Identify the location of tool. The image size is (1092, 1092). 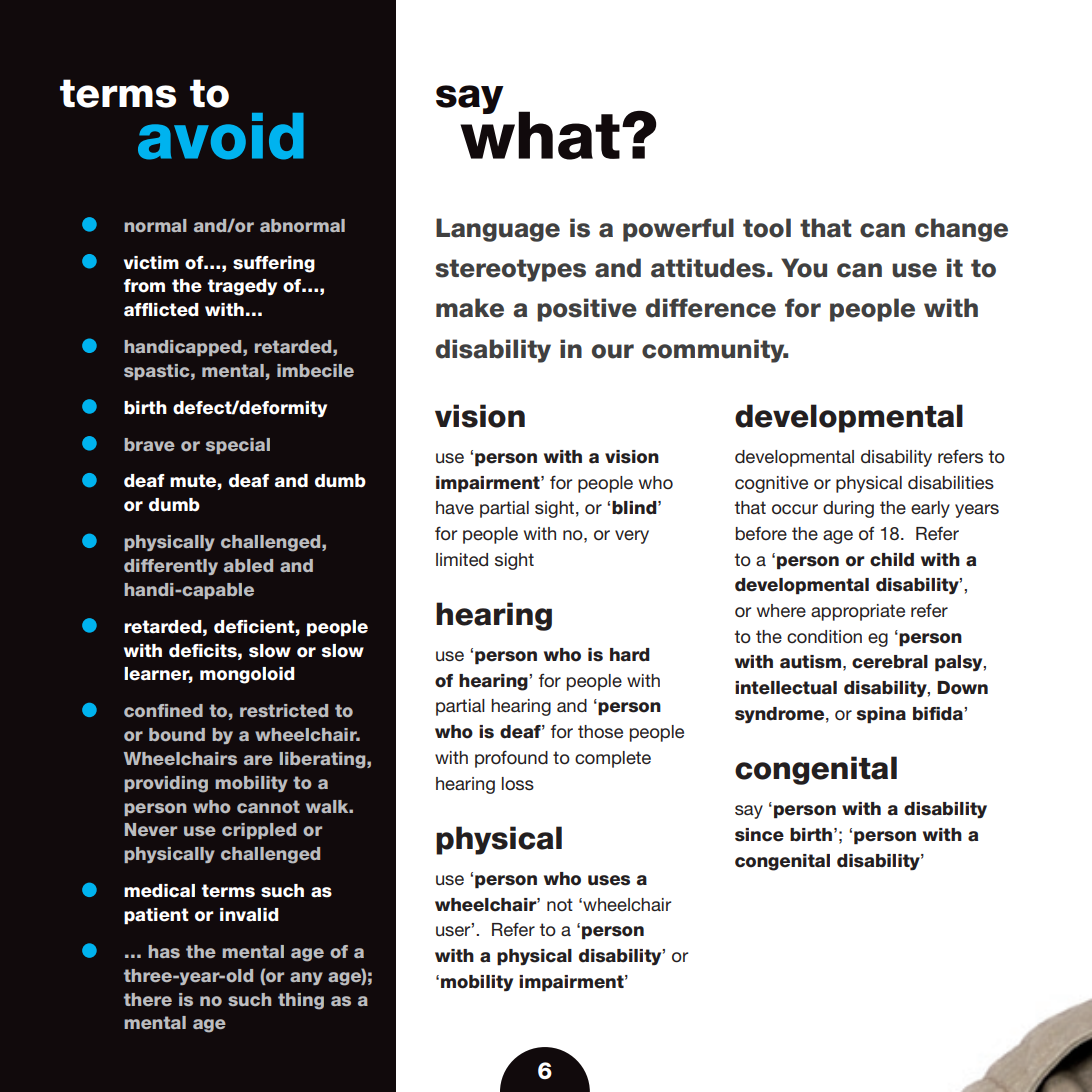
(767, 228).
